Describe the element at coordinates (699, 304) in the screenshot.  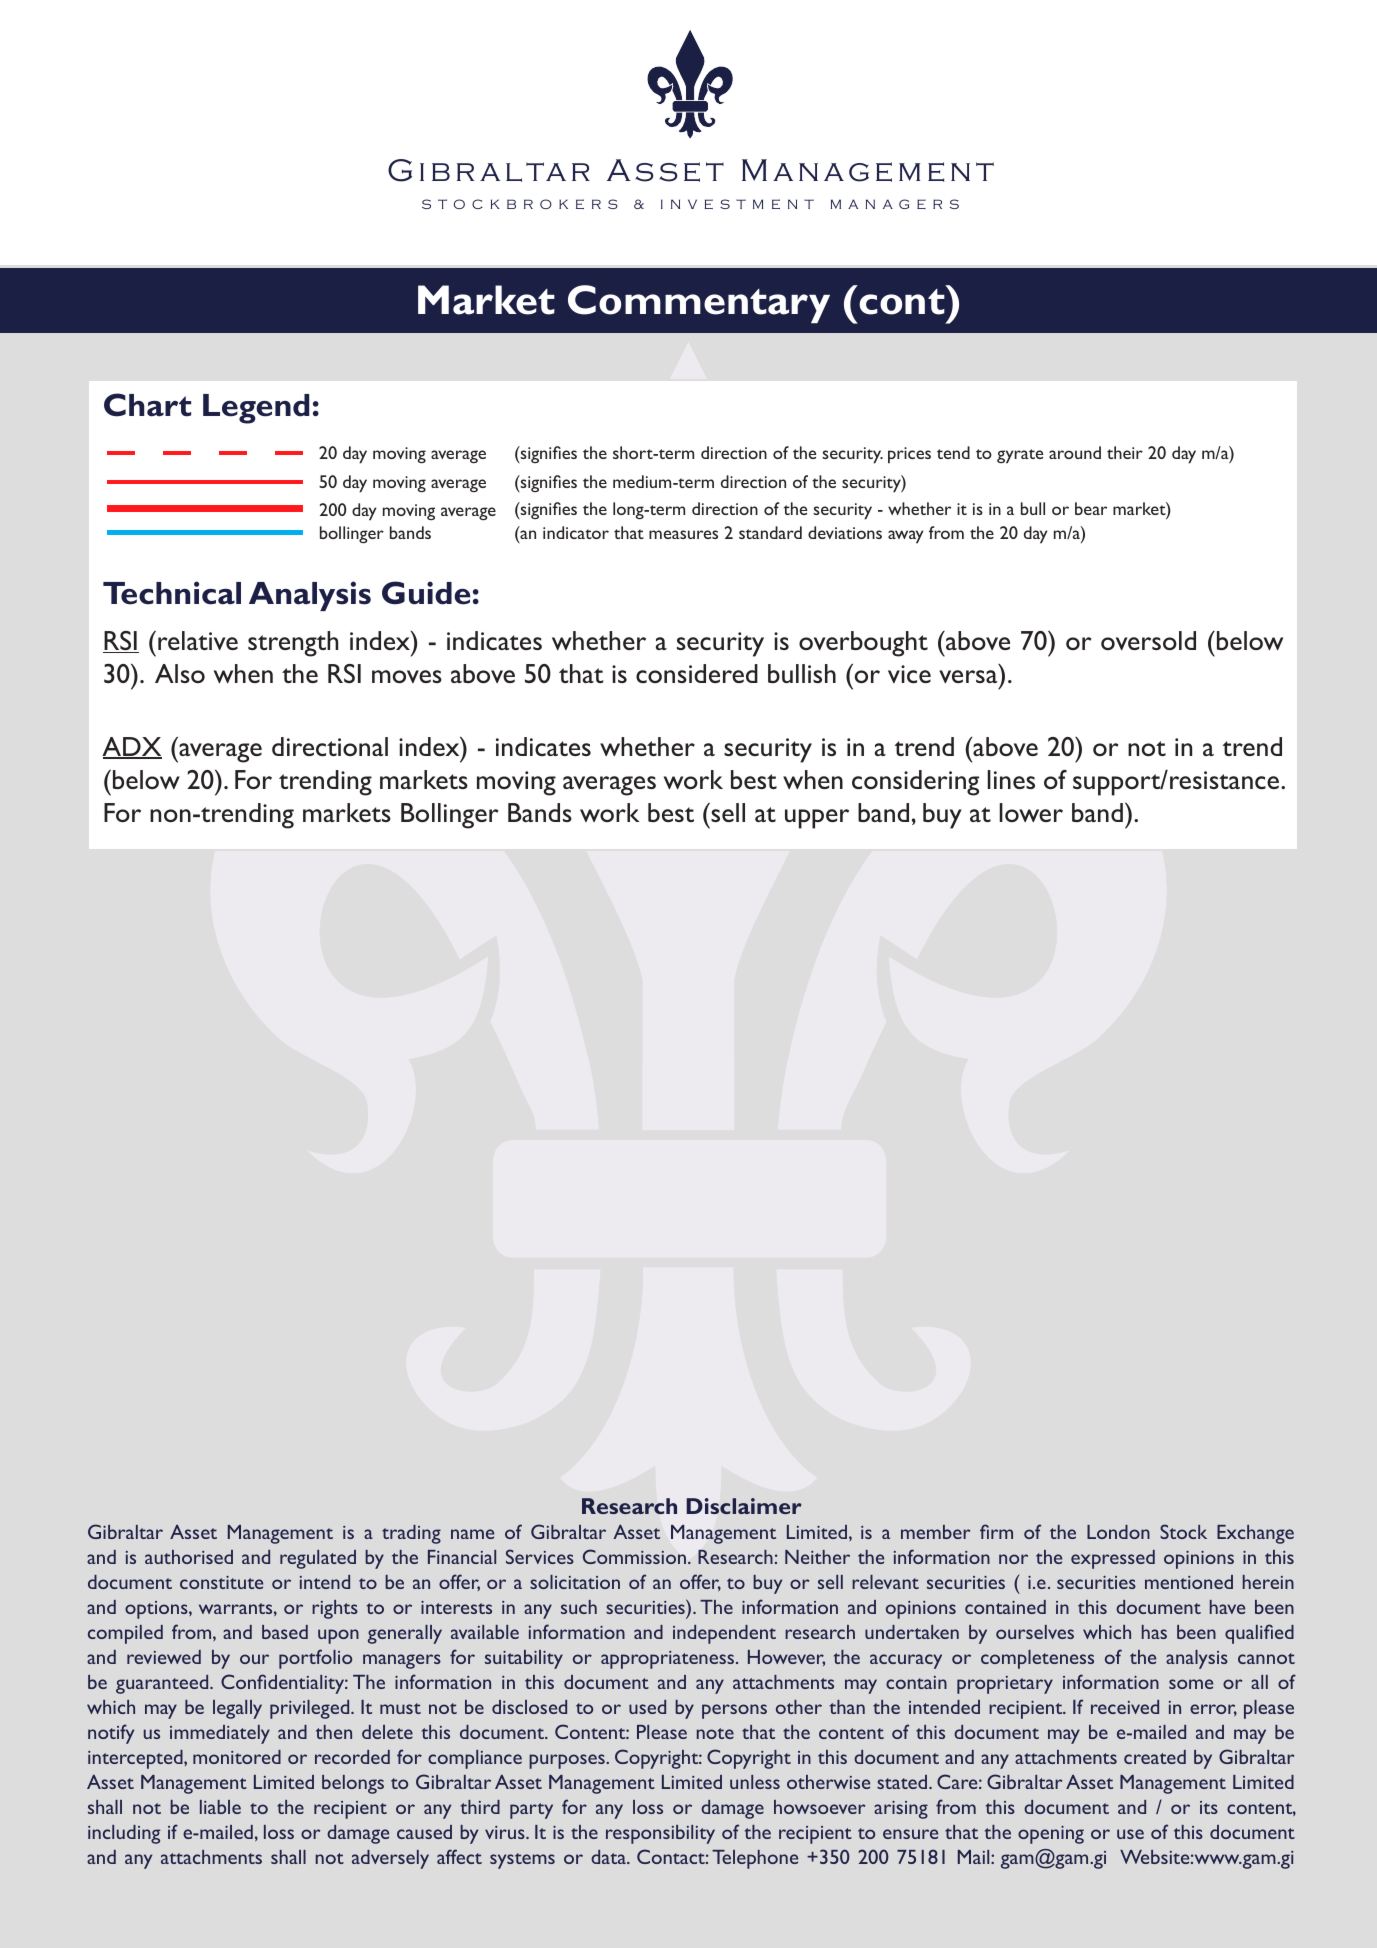
I see `Commentary` at that location.
